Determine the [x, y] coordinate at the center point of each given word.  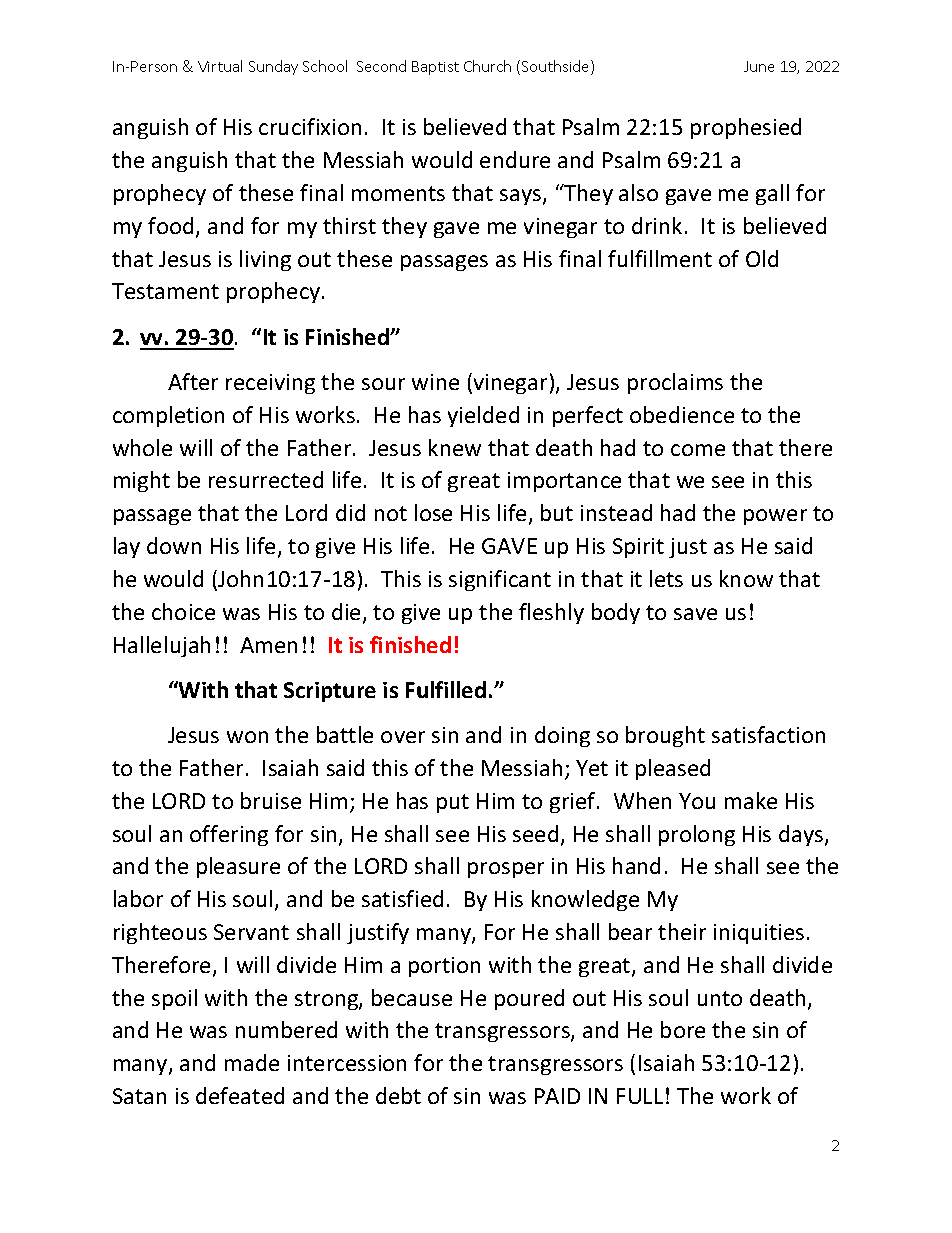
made [252, 1062]
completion [168, 416]
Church [487, 66]
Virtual [220, 66]
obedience [682, 414]
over [403, 737]
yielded [483, 416]
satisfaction [768, 734]
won [247, 737]
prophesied [746, 128]
